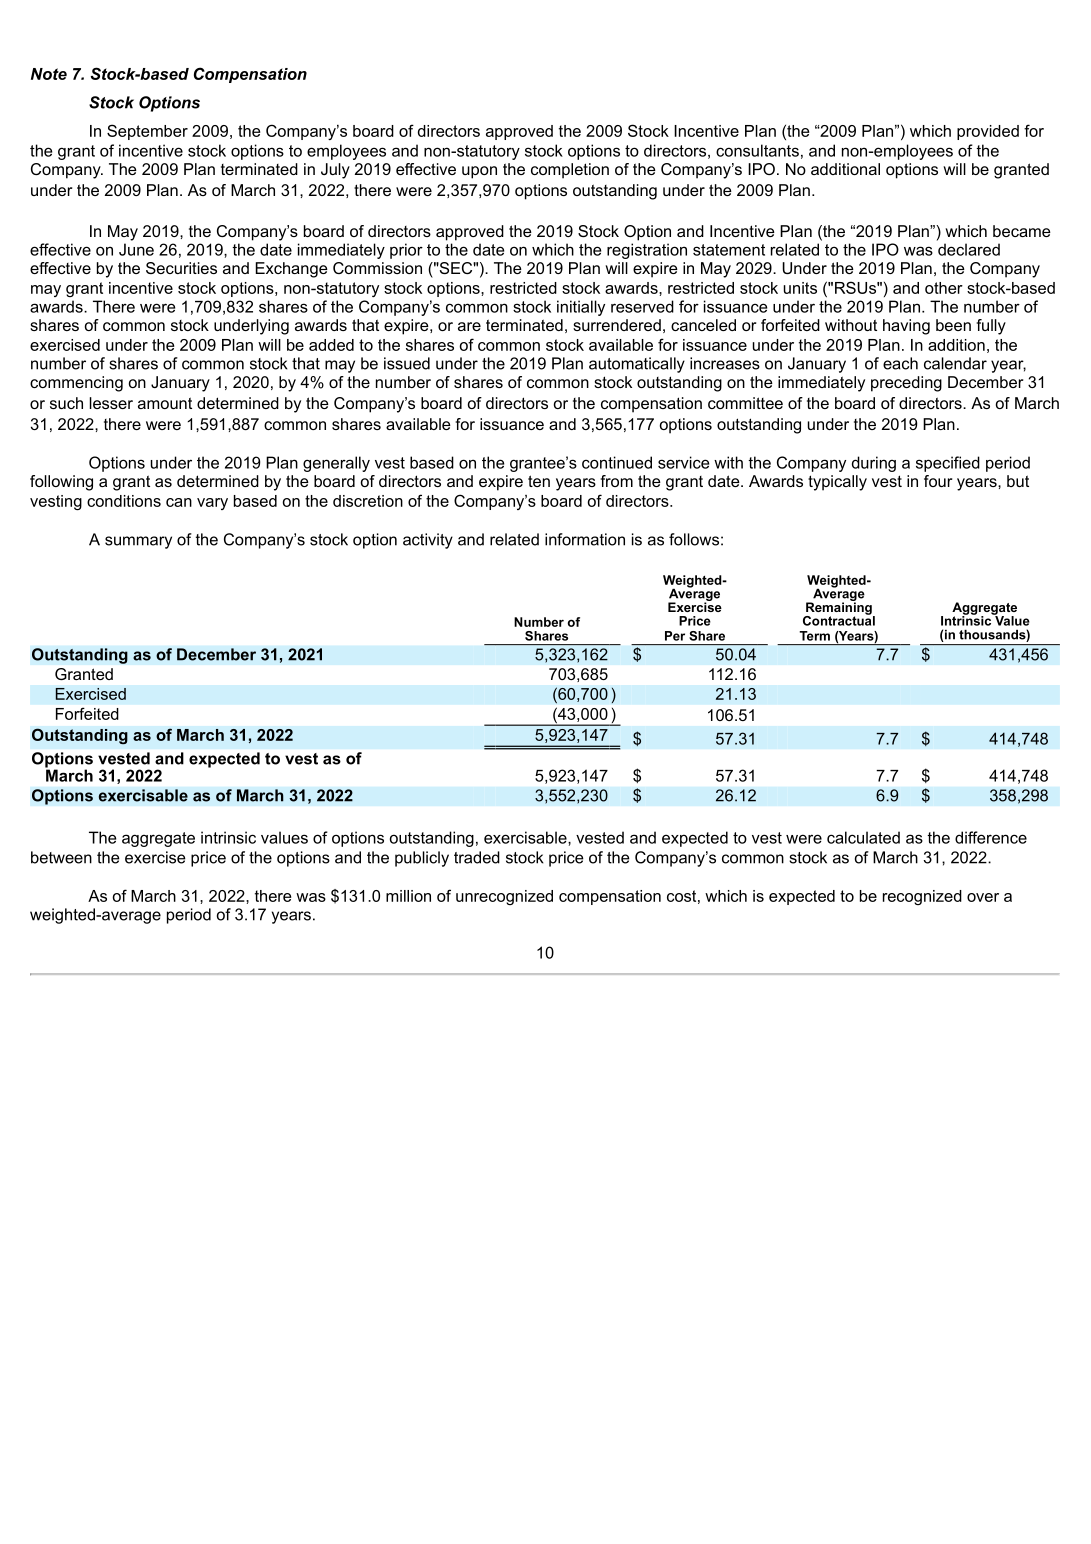 This screenshot has width=1091, height=1544. Describe the element at coordinates (647, 251) in the screenshot. I see `registration` at that location.
